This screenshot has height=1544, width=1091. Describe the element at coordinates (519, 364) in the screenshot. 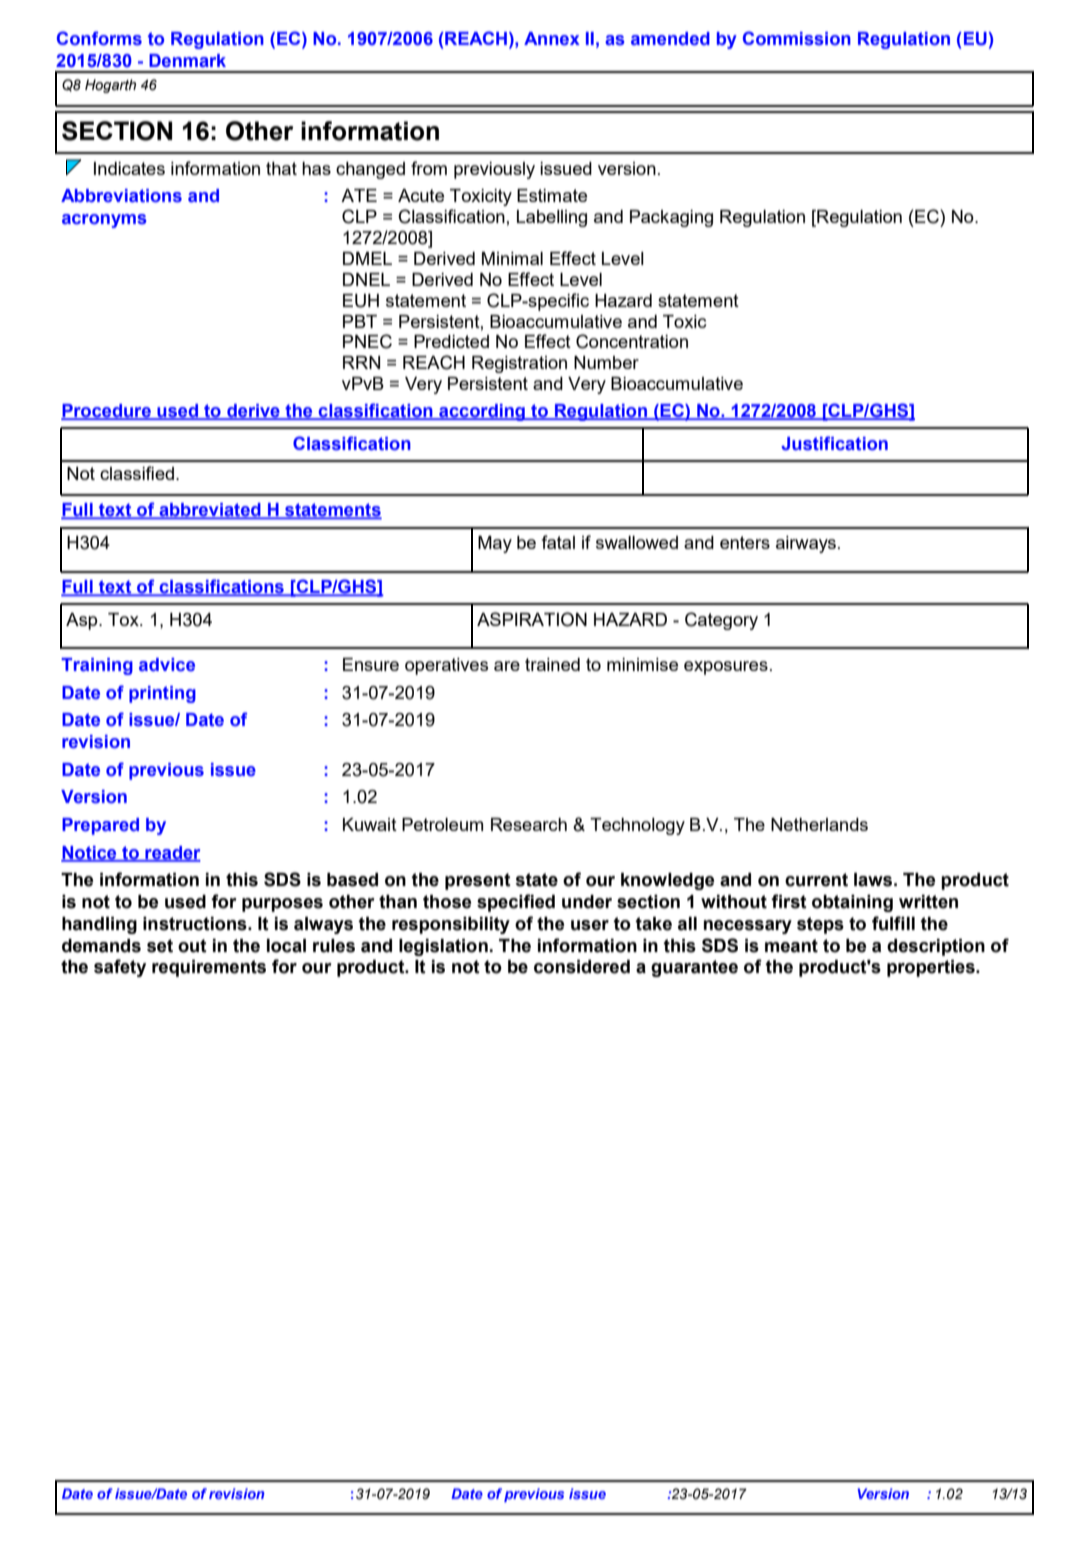

I see `Registration` at that location.
